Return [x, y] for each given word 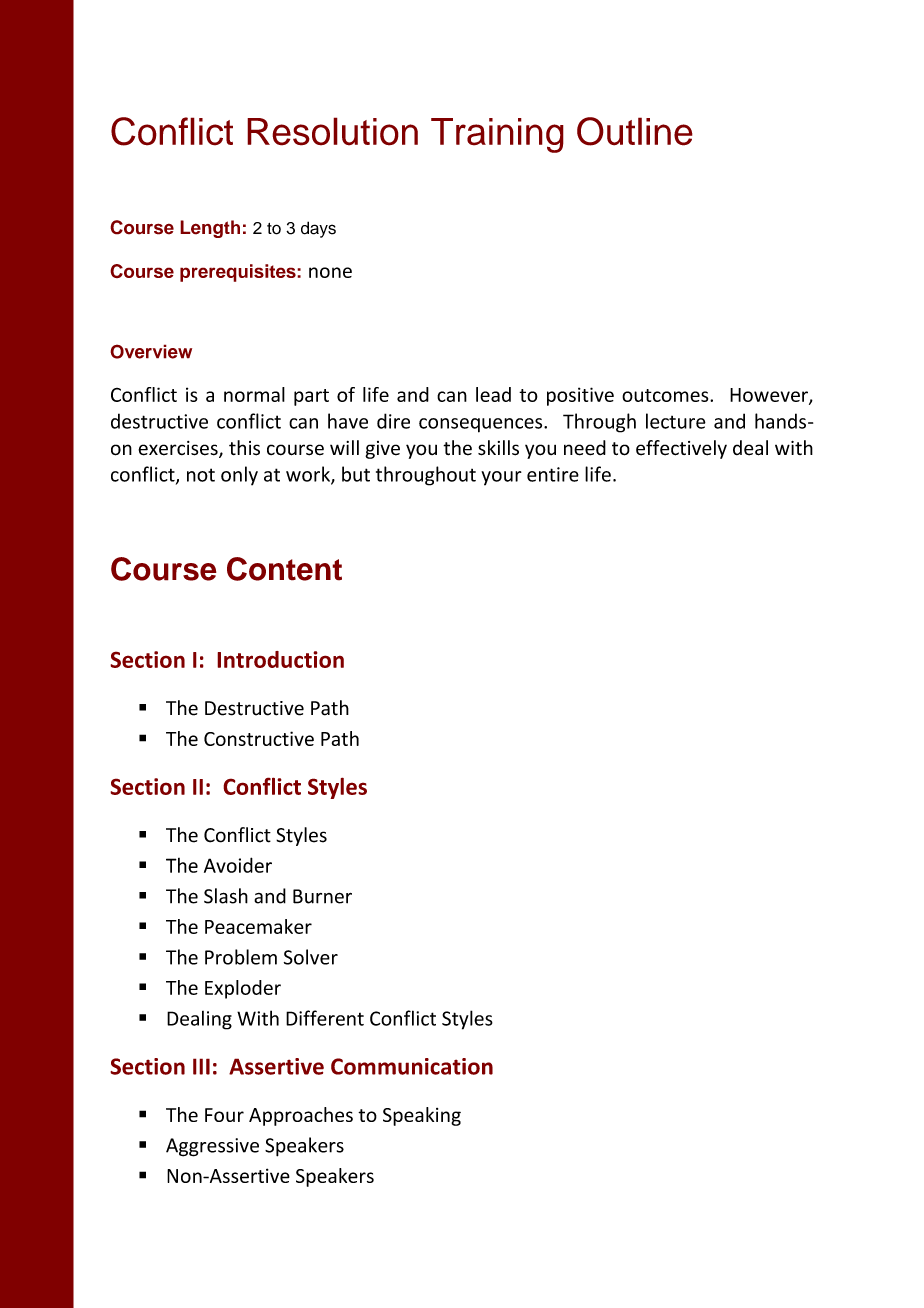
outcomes [666, 395]
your [501, 478]
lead [493, 394]
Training [497, 135]
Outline [635, 131]
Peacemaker [258, 926]
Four [224, 1115]
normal [254, 394]
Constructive [259, 738]
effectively [681, 449]
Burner [322, 896]
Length [210, 229]
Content [284, 569]
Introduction [280, 659]
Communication [412, 1066]
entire [553, 474]
